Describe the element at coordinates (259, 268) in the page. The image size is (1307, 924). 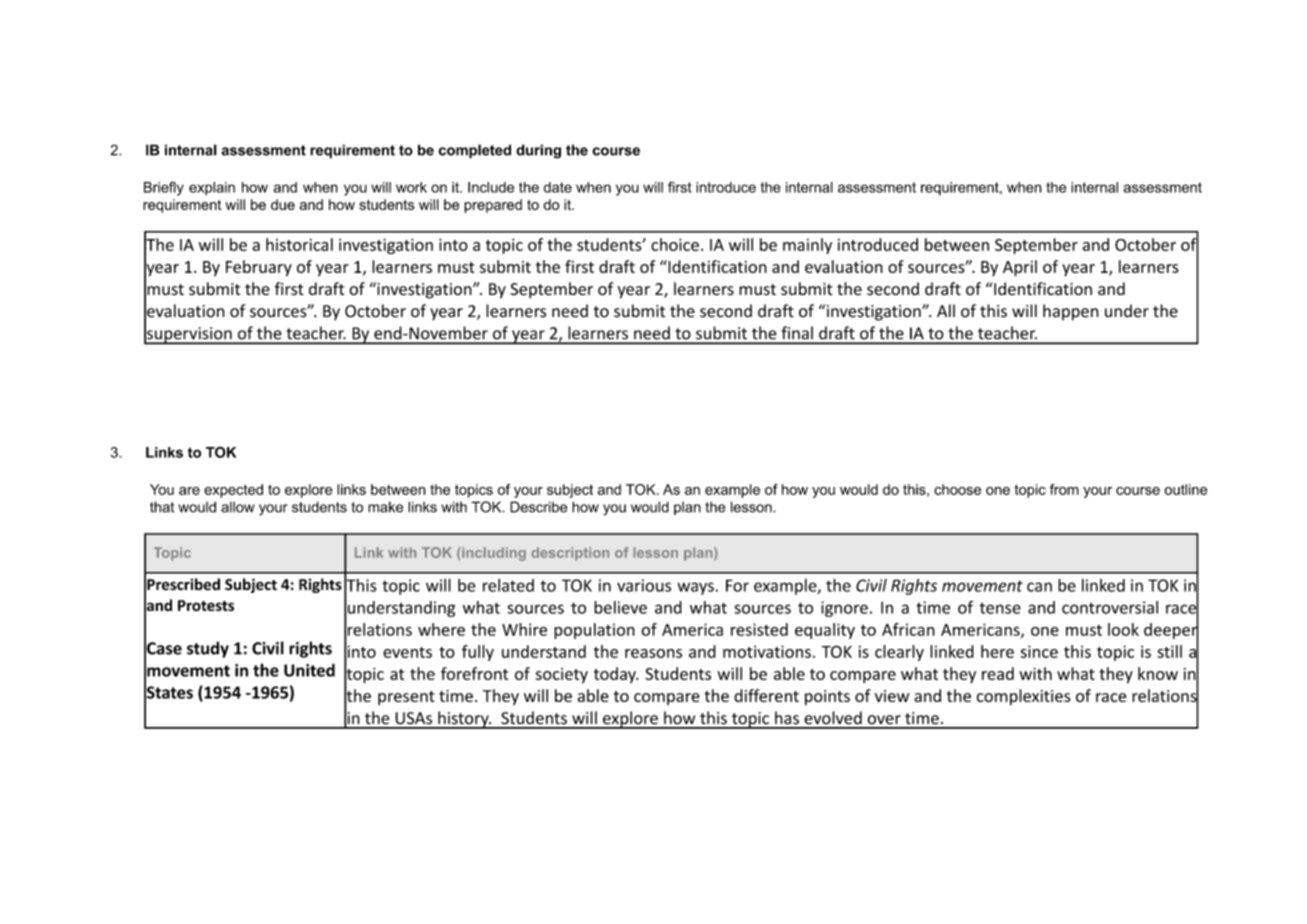
I see `February` at that location.
